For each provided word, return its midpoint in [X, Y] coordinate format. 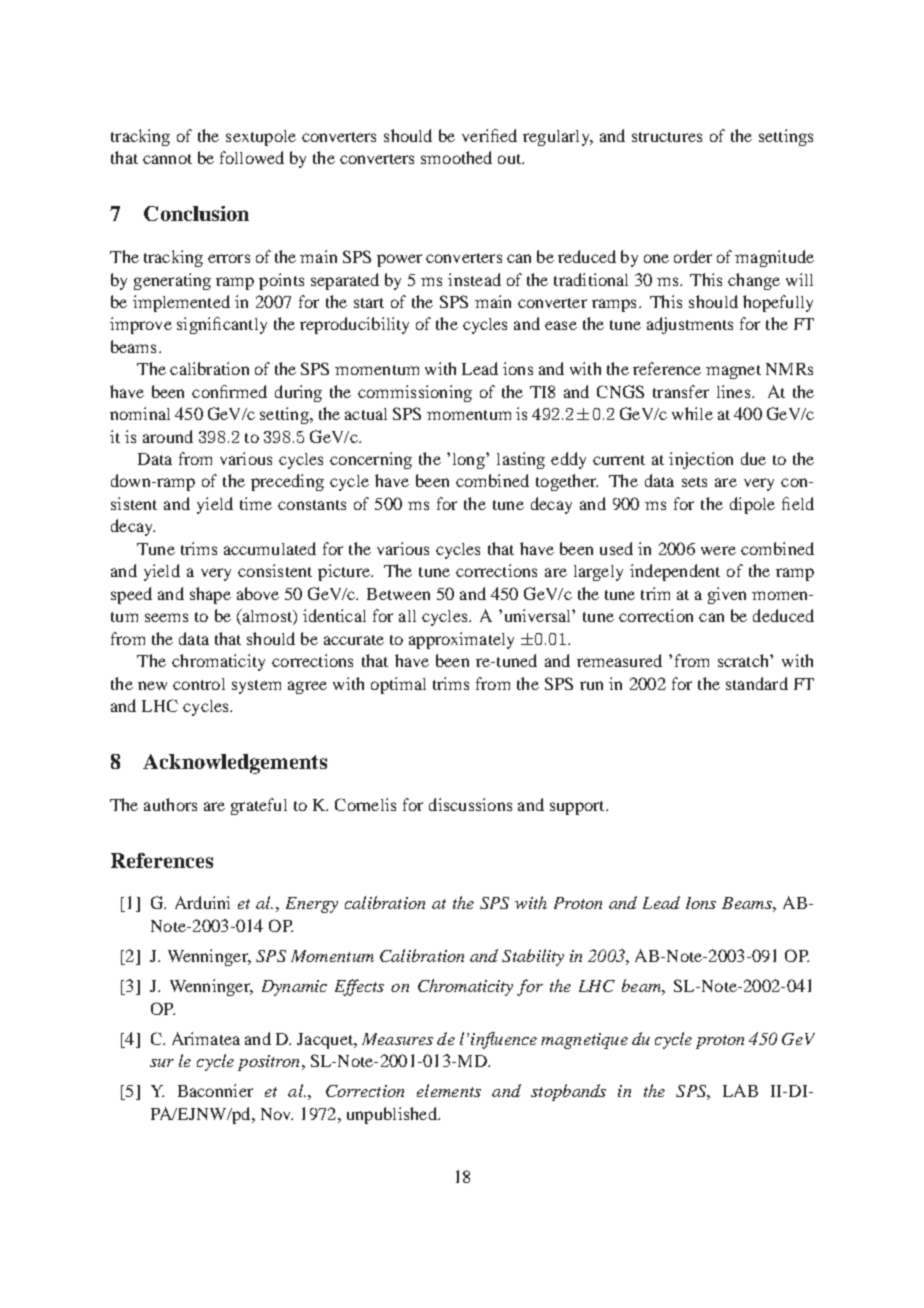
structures [667, 137]
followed [252, 157]
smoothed [456, 157]
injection [701, 460]
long [470, 461]
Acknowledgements [235, 764]
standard [757, 683]
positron [270, 1063]
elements [449, 1090]
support [578, 808]
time [256, 503]
